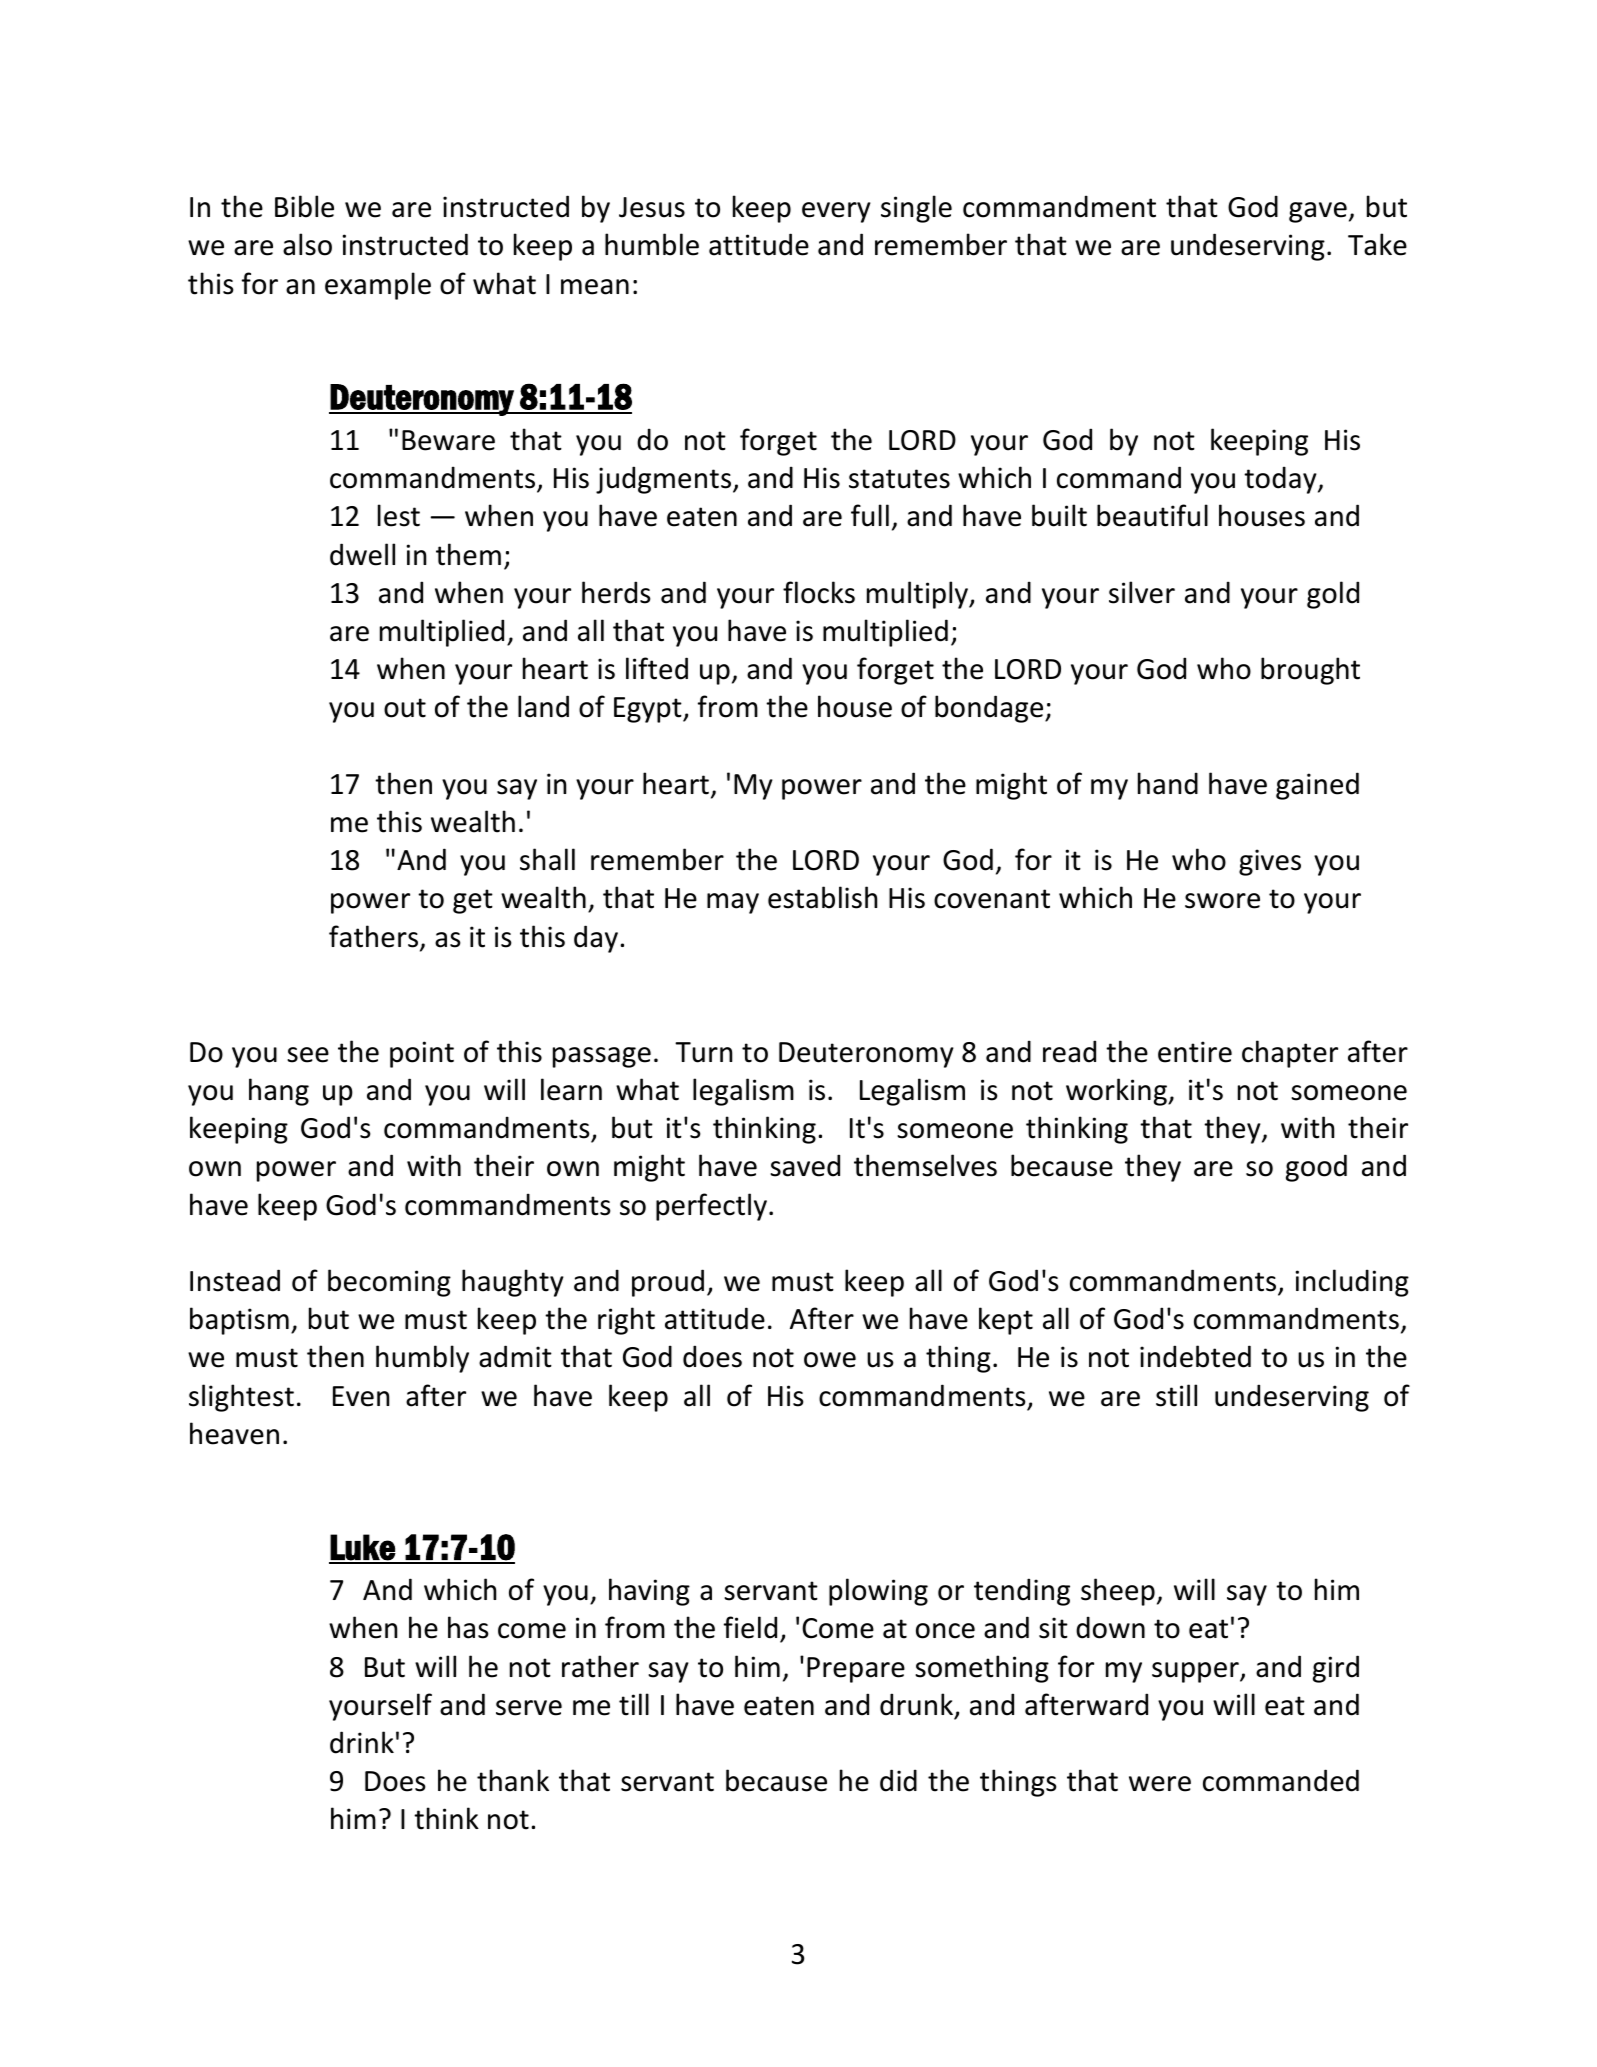 The width and height of the document is (1597, 2067). Describe the element at coordinates (362, 1742) in the document. I see `drink` at that location.
